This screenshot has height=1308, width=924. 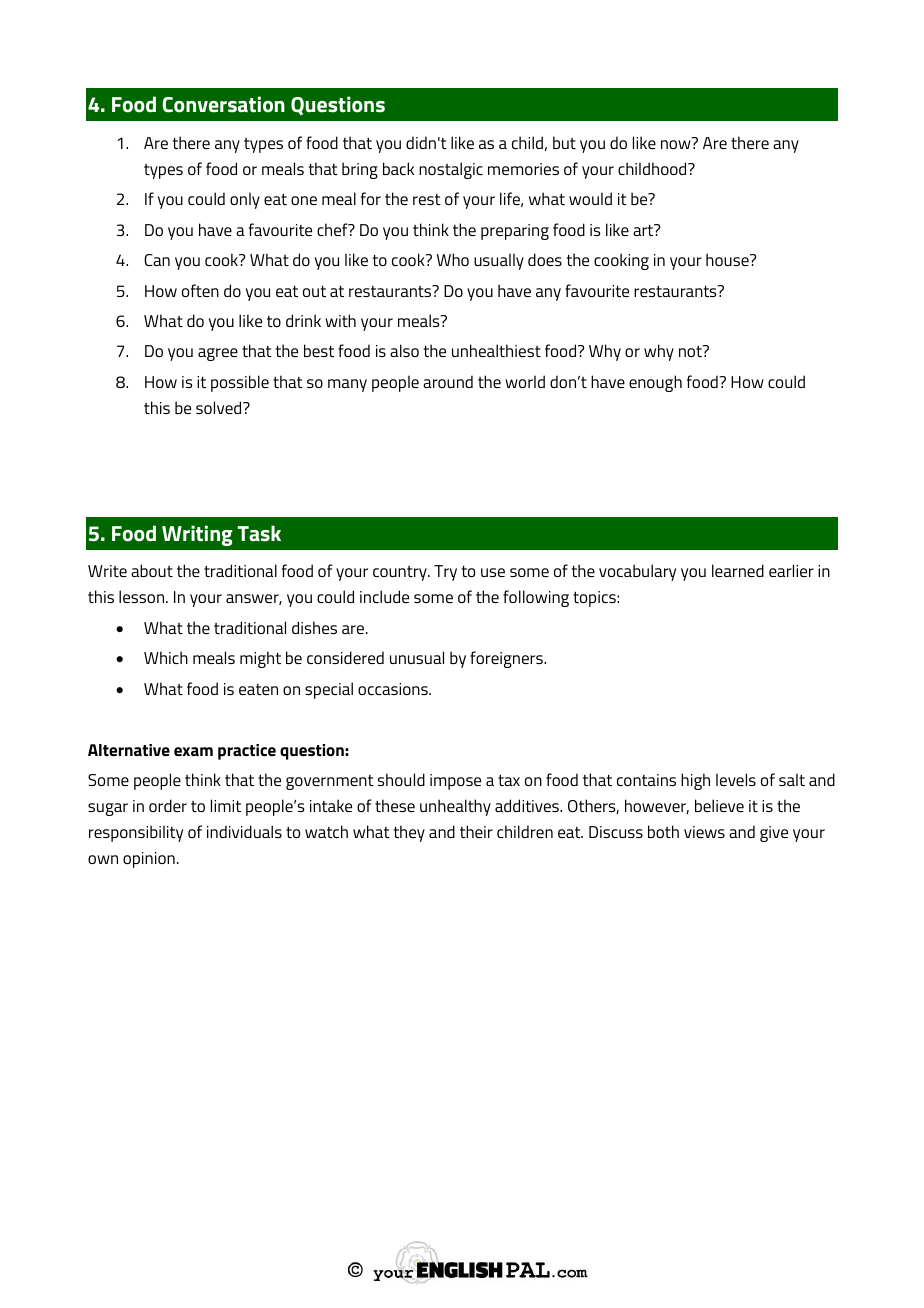 I want to click on house, so click(x=728, y=259).
